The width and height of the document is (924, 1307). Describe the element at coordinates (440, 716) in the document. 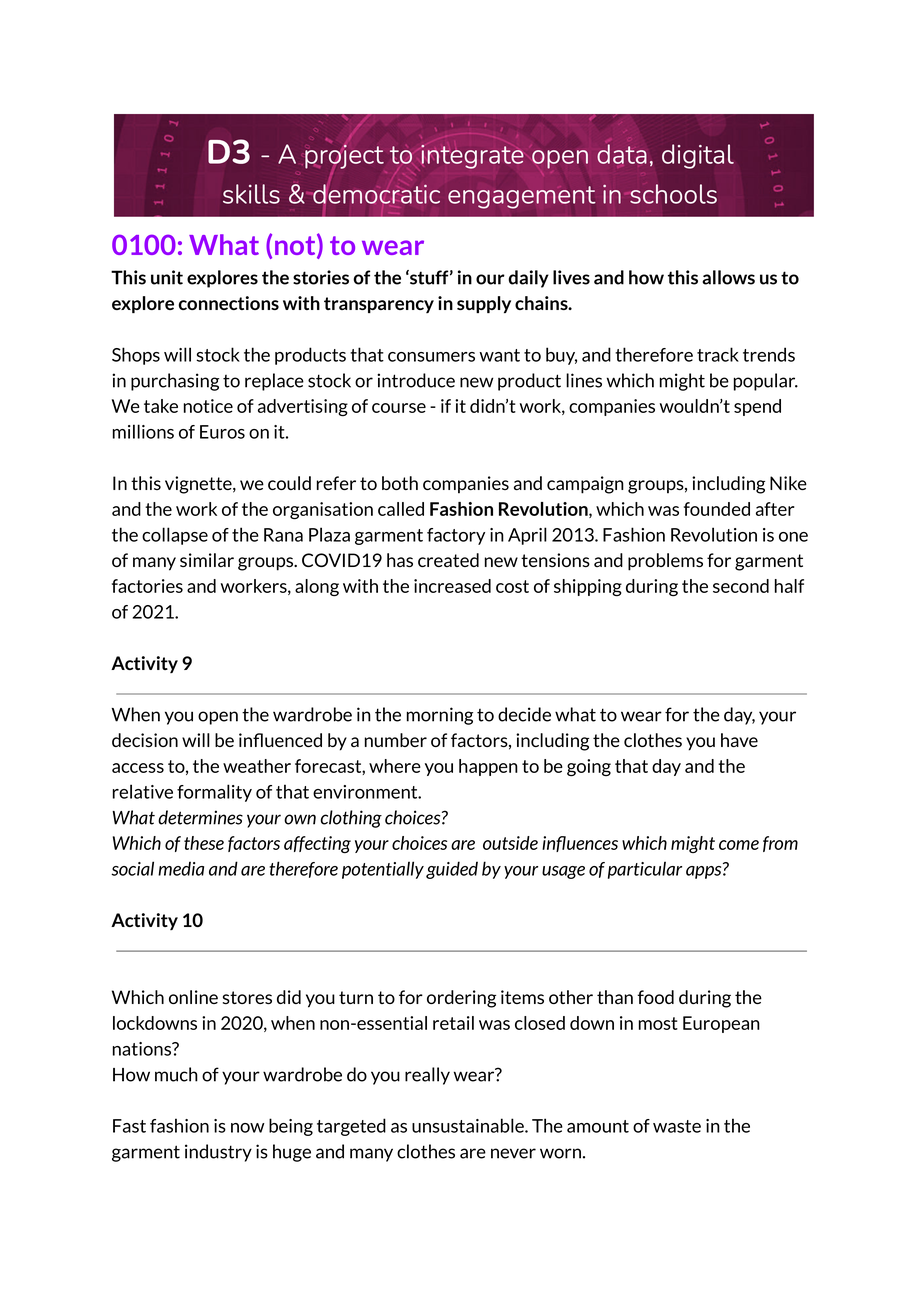

I see `morning` at that location.
